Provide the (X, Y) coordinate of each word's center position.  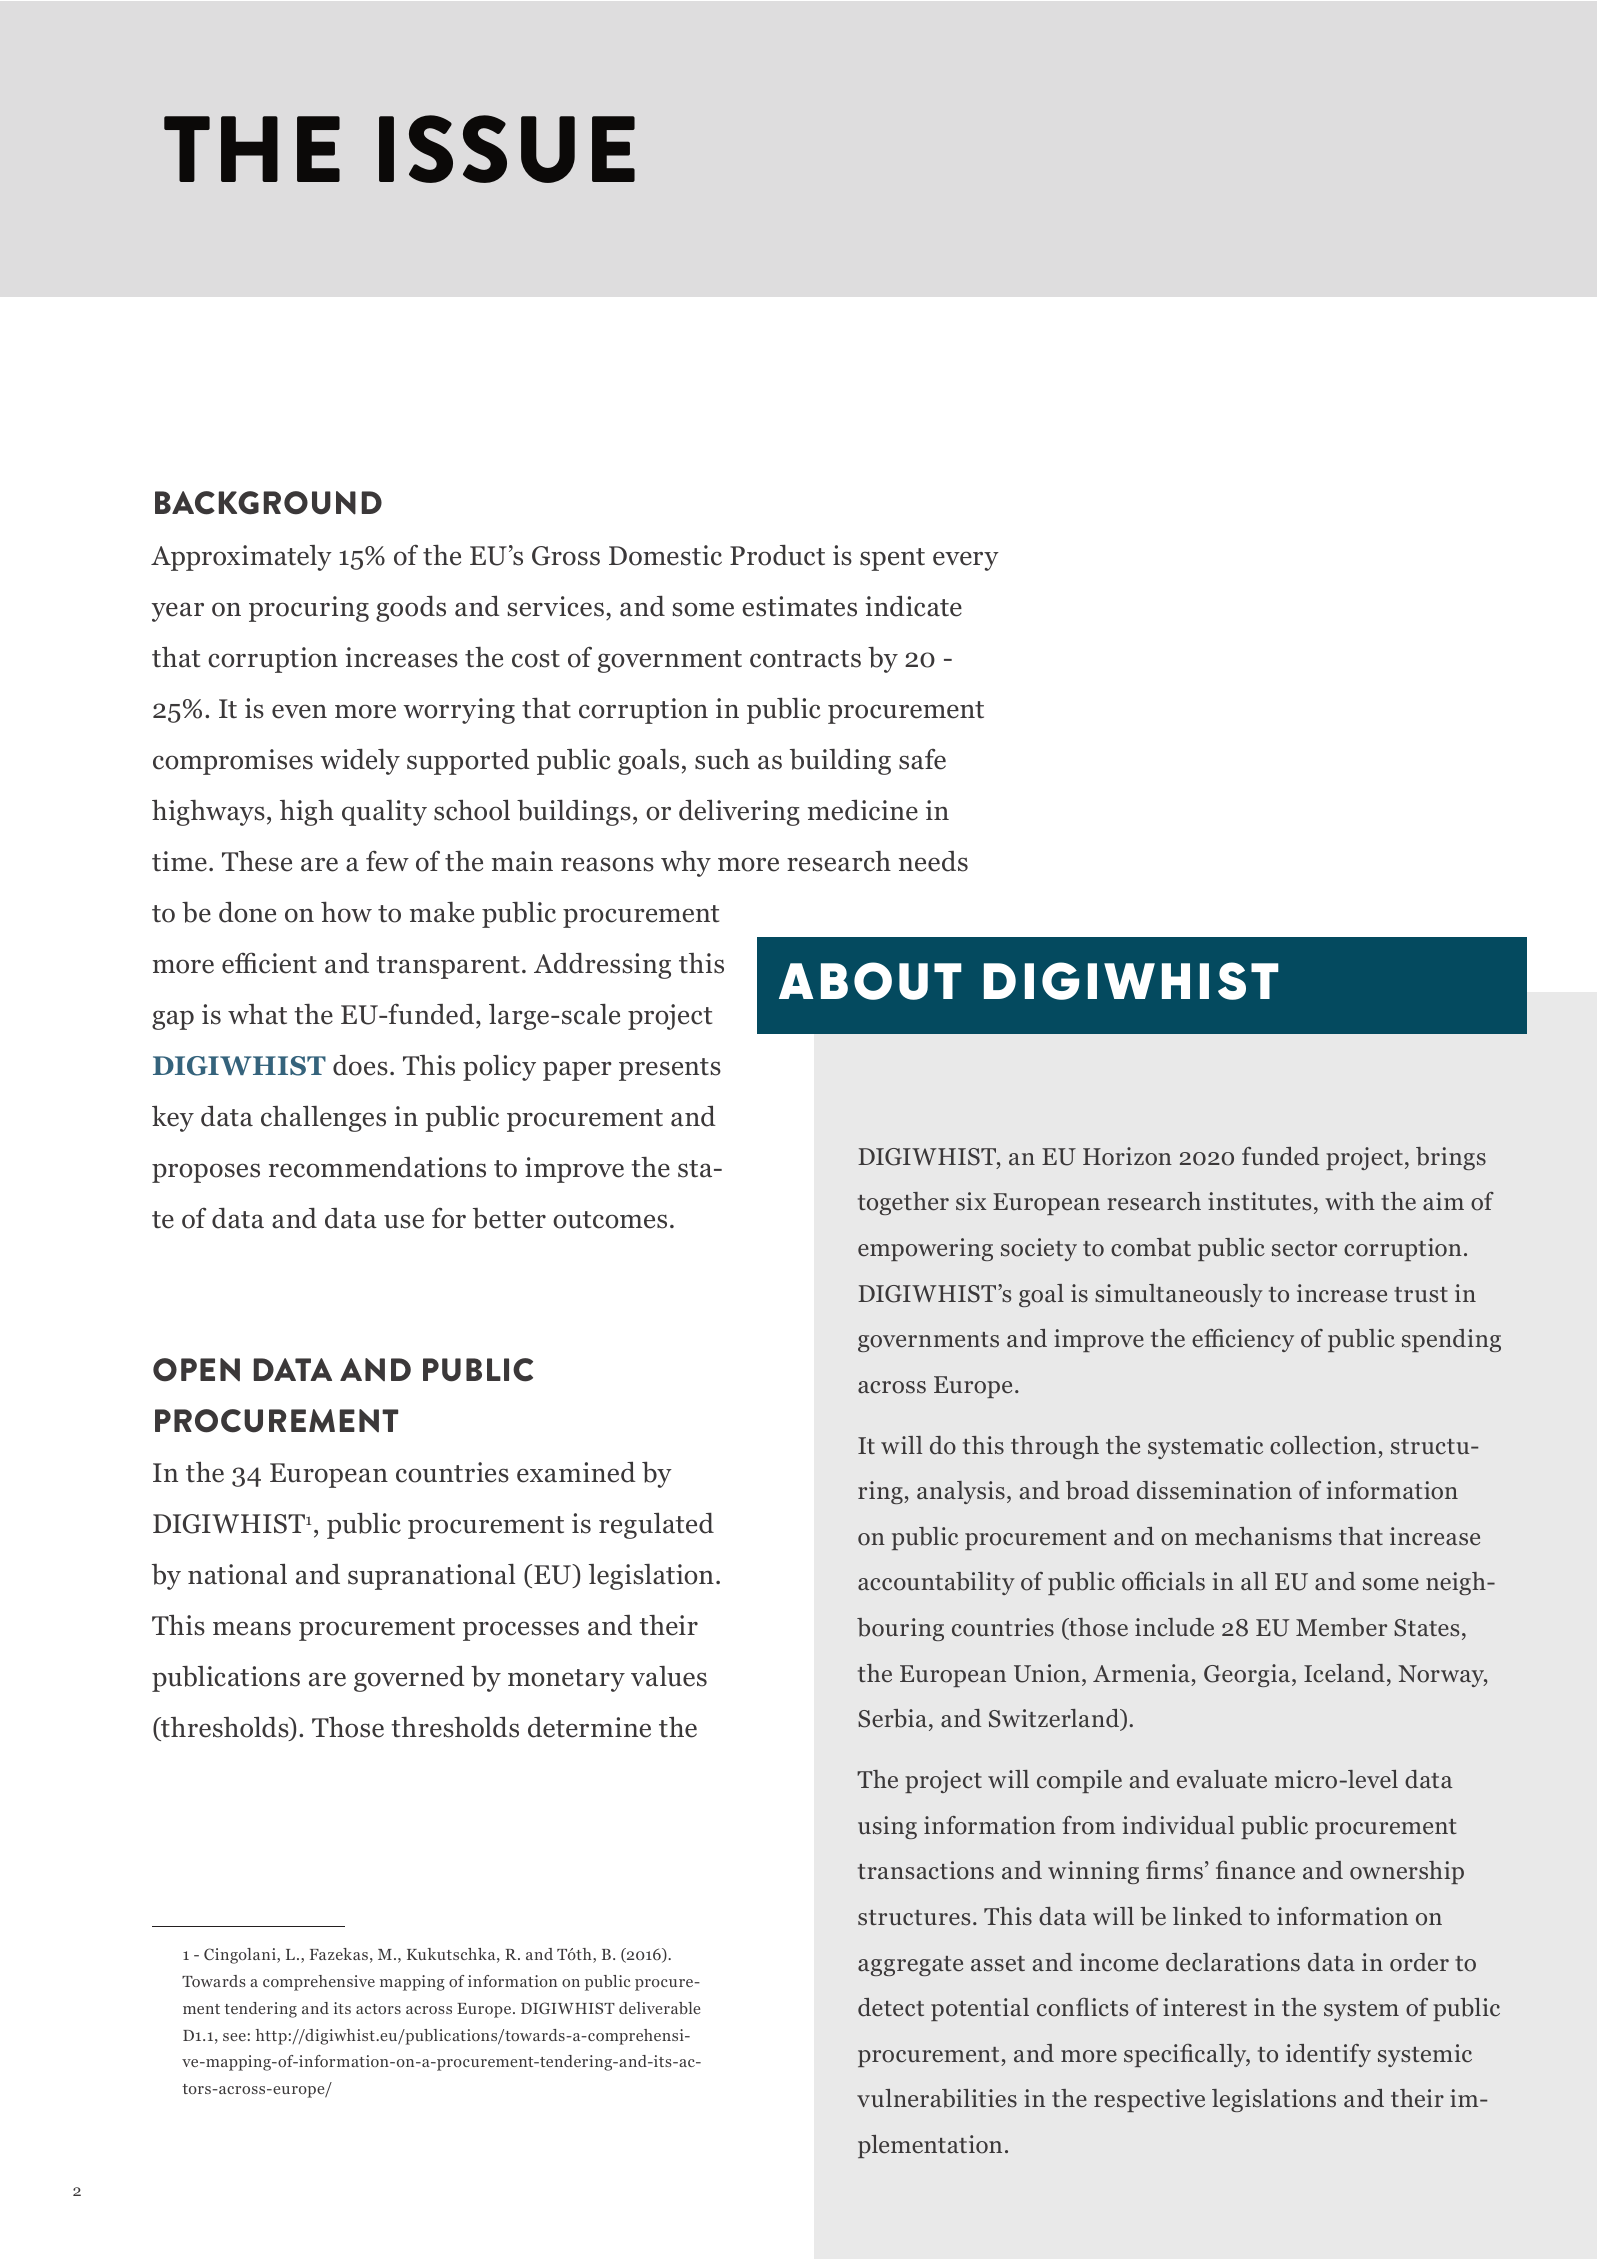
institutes (1259, 1201)
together (903, 1203)
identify (1328, 2055)
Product (777, 555)
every (966, 561)
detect (891, 2007)
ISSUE (507, 149)
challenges (323, 1118)
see (234, 2037)
